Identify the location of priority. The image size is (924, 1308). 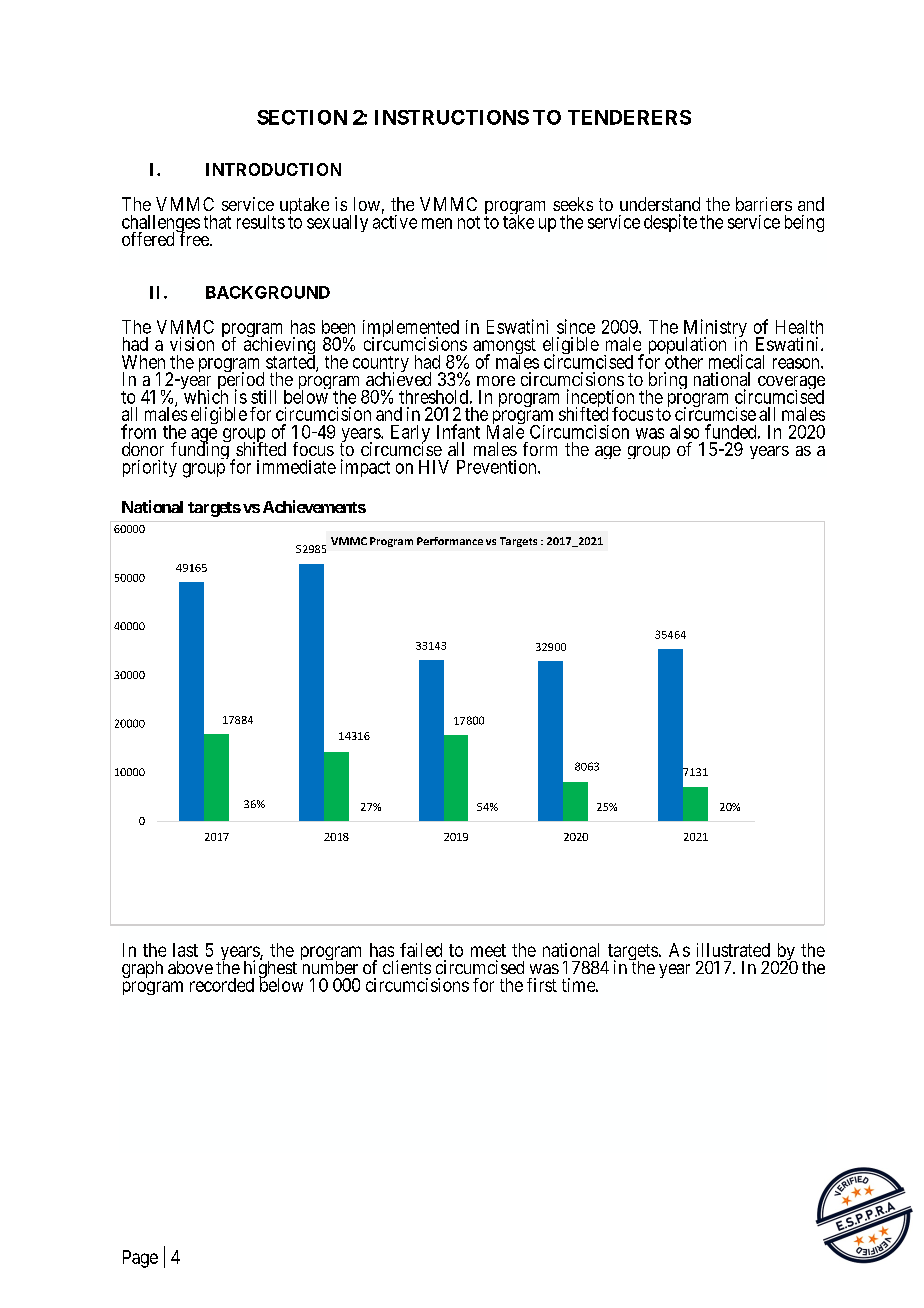
(150, 468).
